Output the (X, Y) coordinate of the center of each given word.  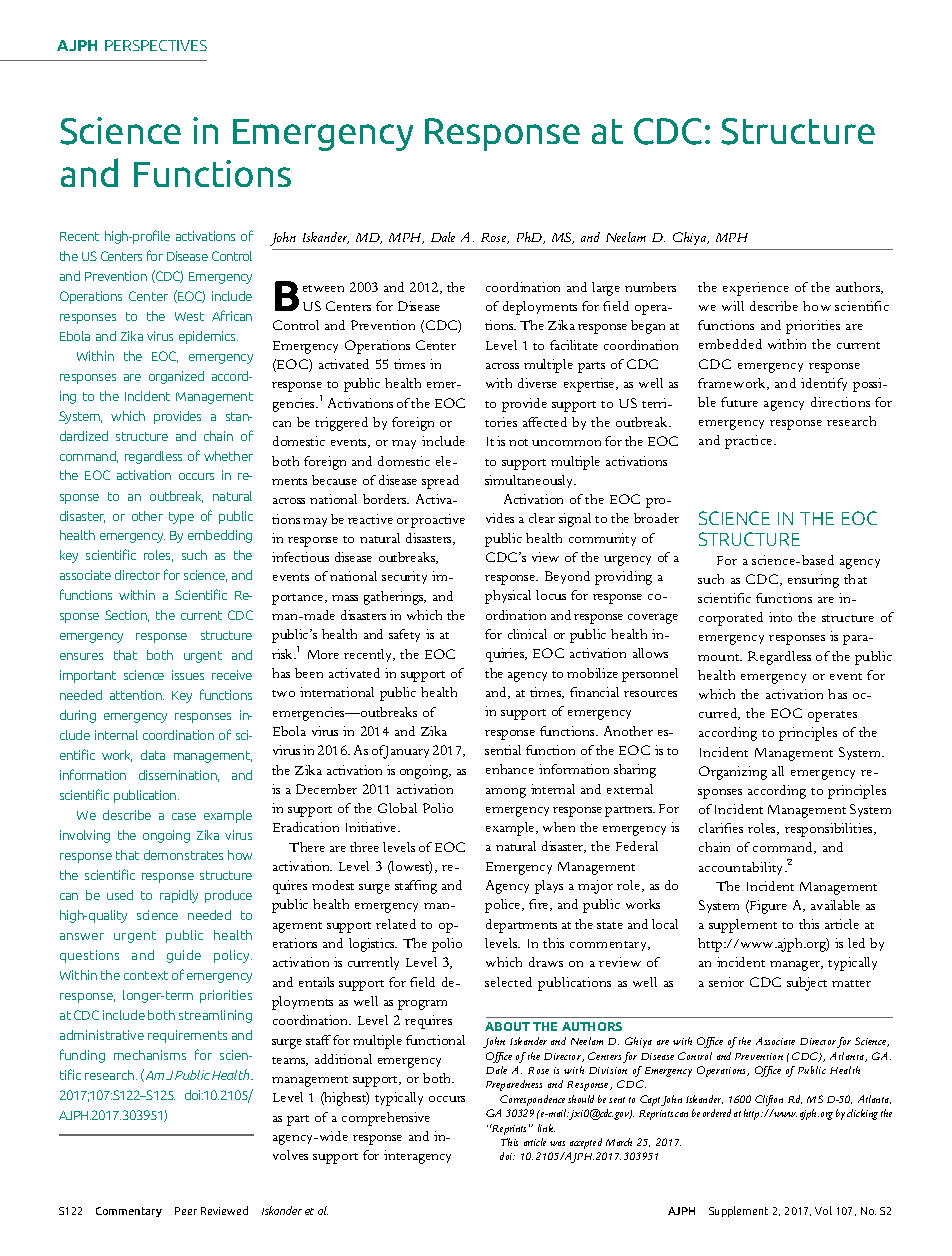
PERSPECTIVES (156, 45)
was (557, 1143)
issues (188, 675)
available (835, 905)
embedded (730, 344)
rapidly (179, 896)
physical (508, 597)
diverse (537, 383)
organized (176, 377)
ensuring (813, 581)
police (504, 906)
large (606, 289)
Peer (186, 1211)
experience (756, 289)
